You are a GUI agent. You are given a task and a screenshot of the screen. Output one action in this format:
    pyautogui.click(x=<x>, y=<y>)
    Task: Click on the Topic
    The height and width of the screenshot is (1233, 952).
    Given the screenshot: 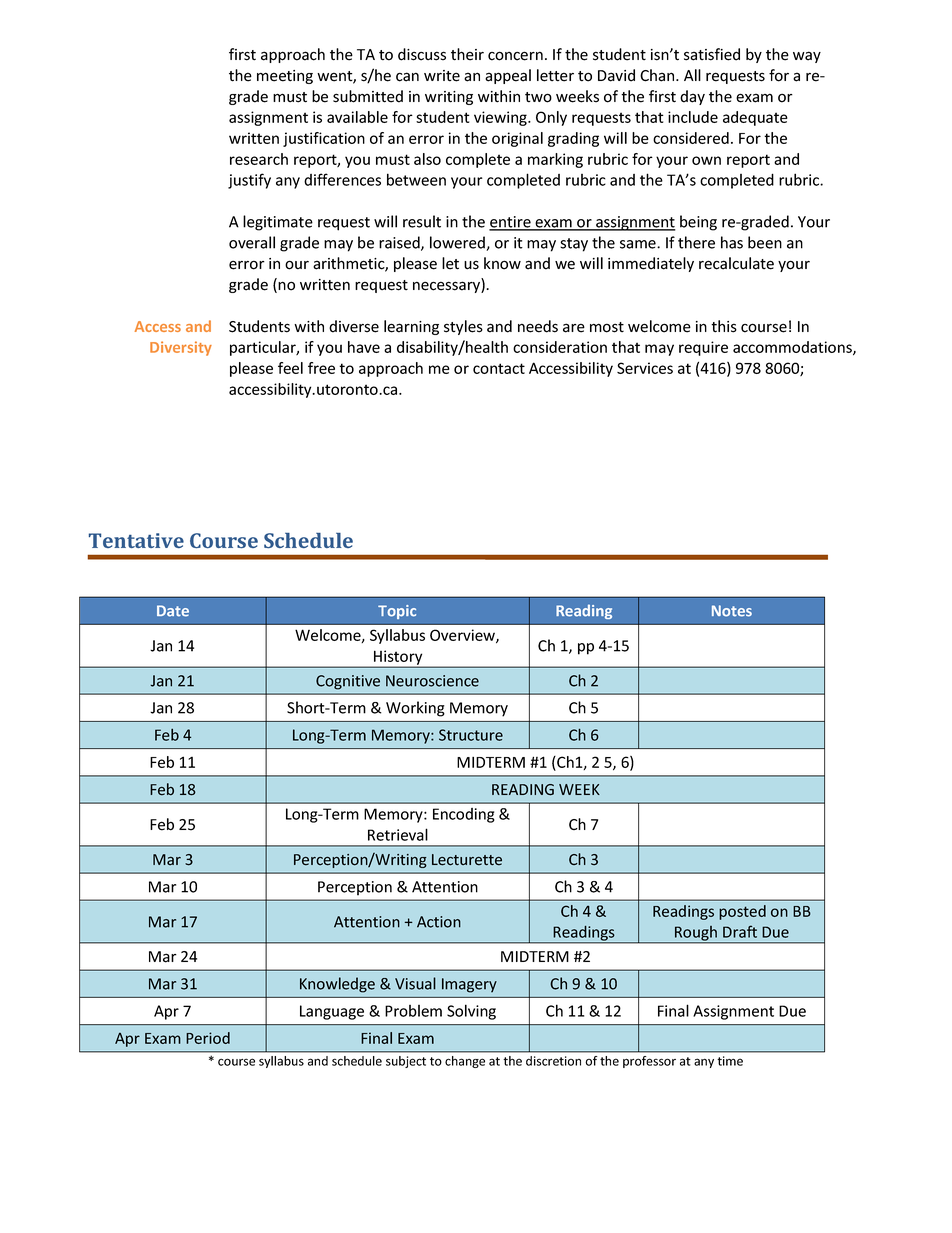 What is the action you would take?
    pyautogui.click(x=397, y=612)
